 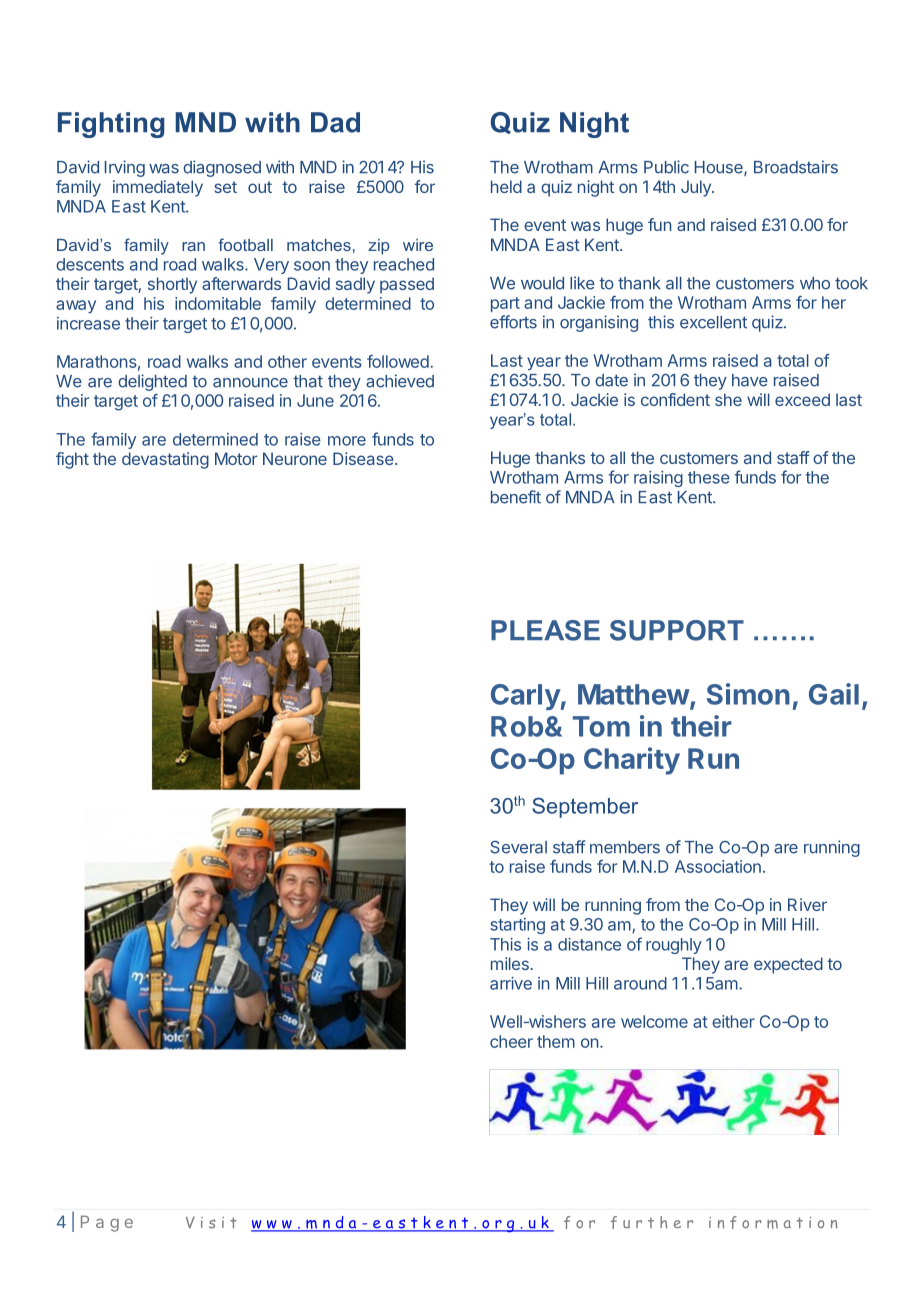 What do you see at coordinates (720, 168) in the page?
I see `House` at bounding box center [720, 168].
